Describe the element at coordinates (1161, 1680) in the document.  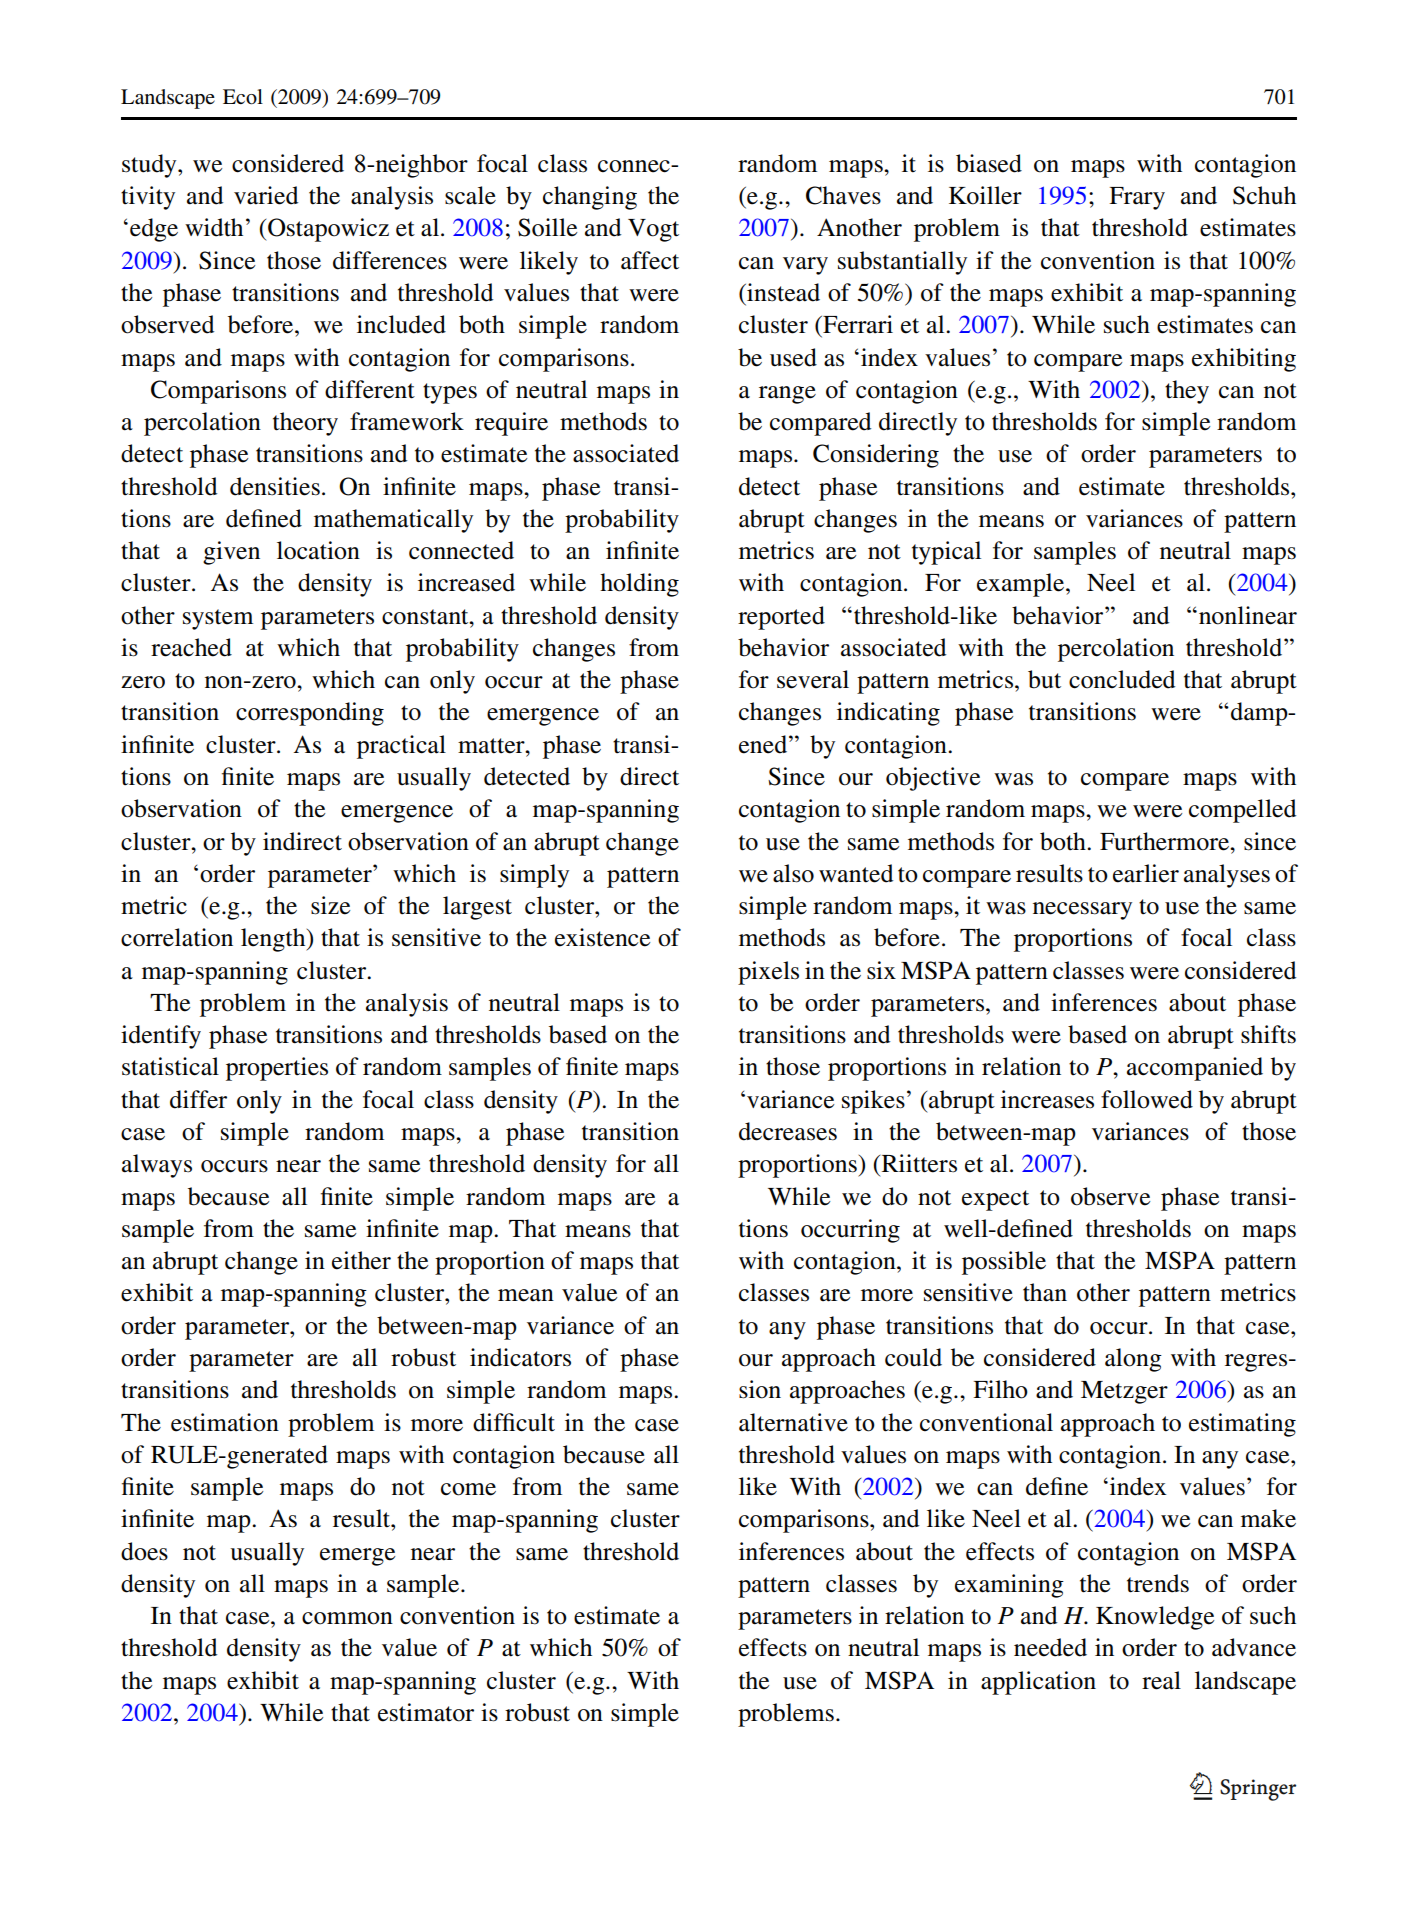
I see `real` at that location.
